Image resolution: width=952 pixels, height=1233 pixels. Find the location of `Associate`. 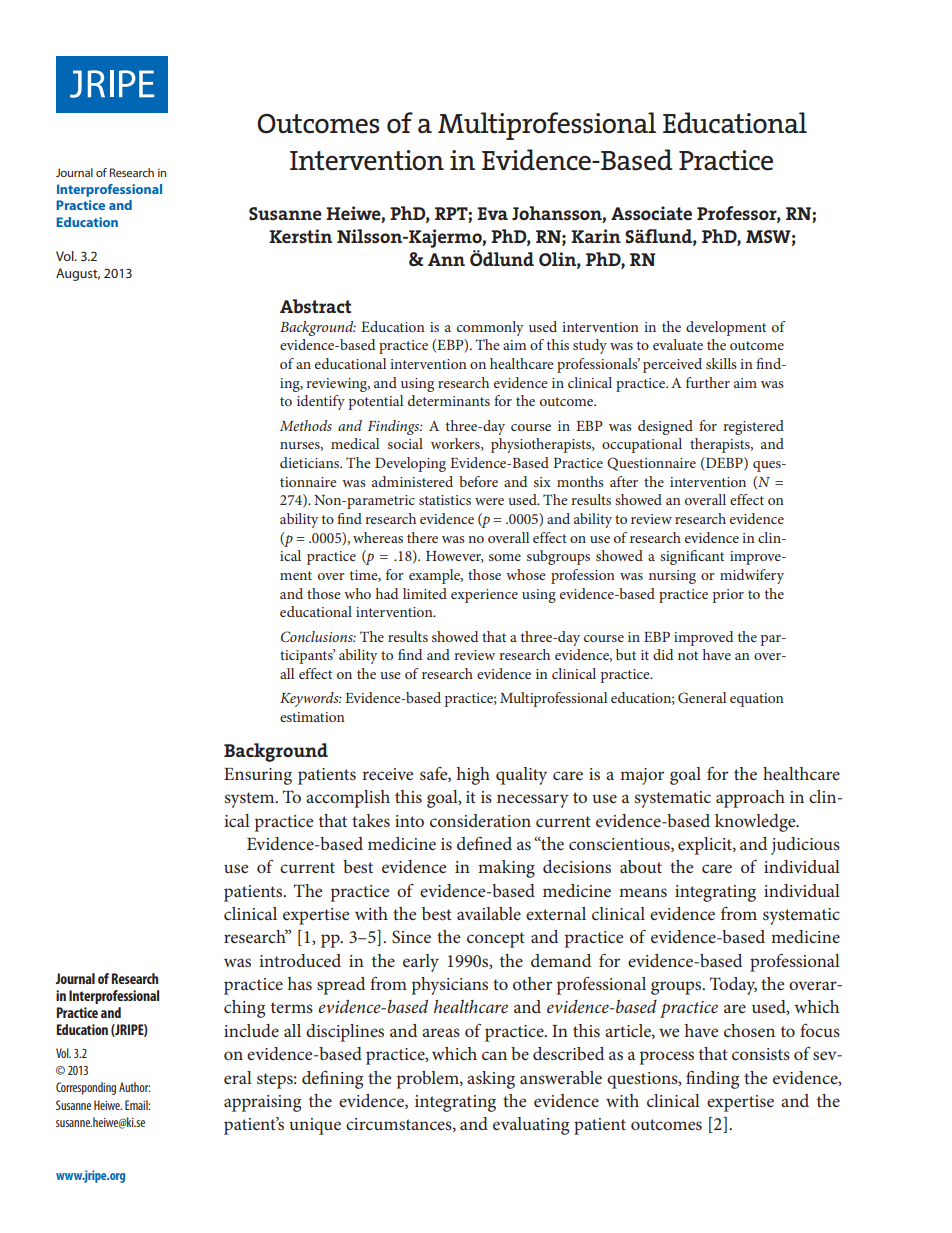

Associate is located at coordinates (651, 213).
